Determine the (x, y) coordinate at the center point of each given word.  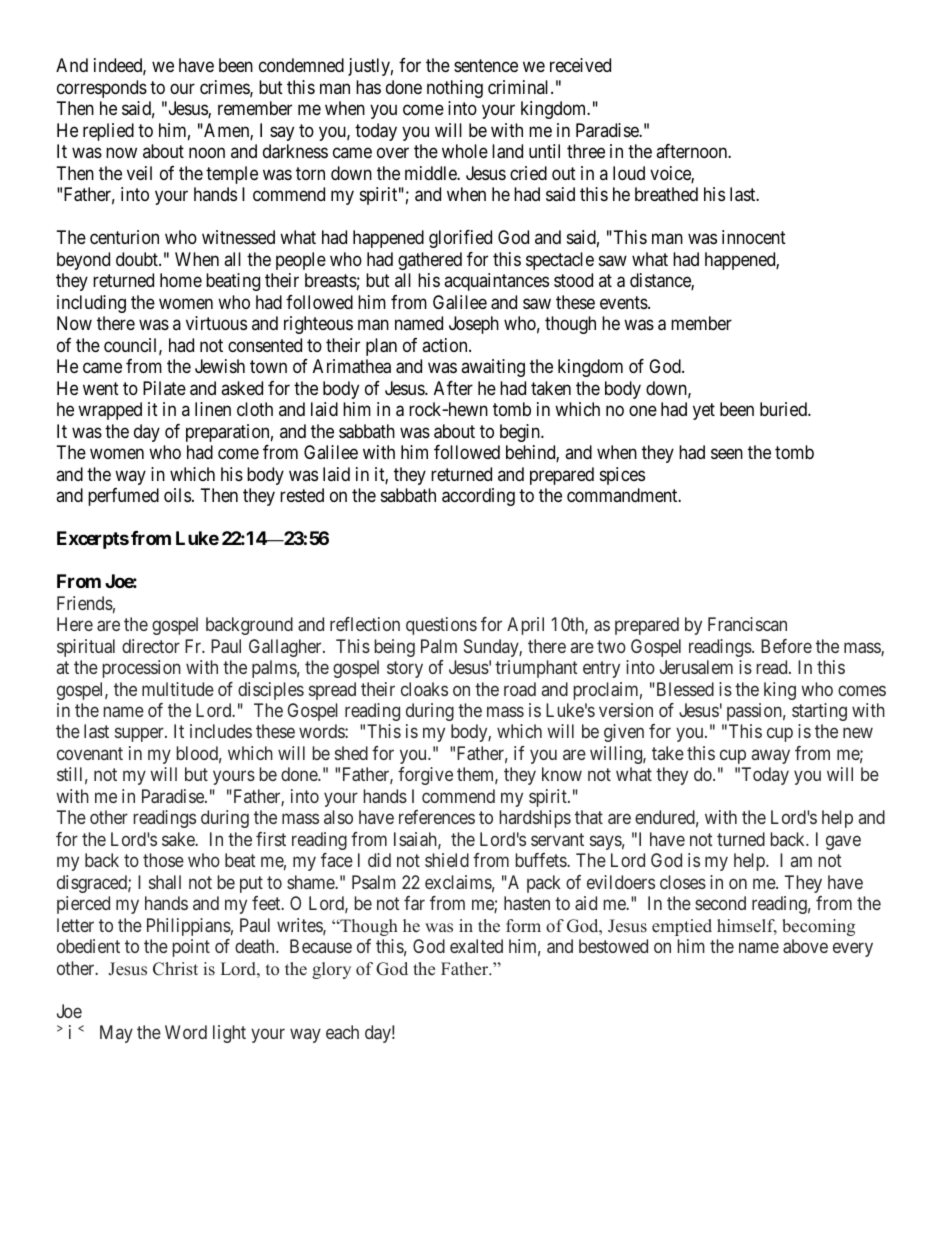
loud (629, 173)
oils (177, 495)
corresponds (102, 89)
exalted (476, 946)
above (805, 946)
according (478, 497)
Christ (175, 969)
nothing (455, 89)
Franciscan (747, 624)
